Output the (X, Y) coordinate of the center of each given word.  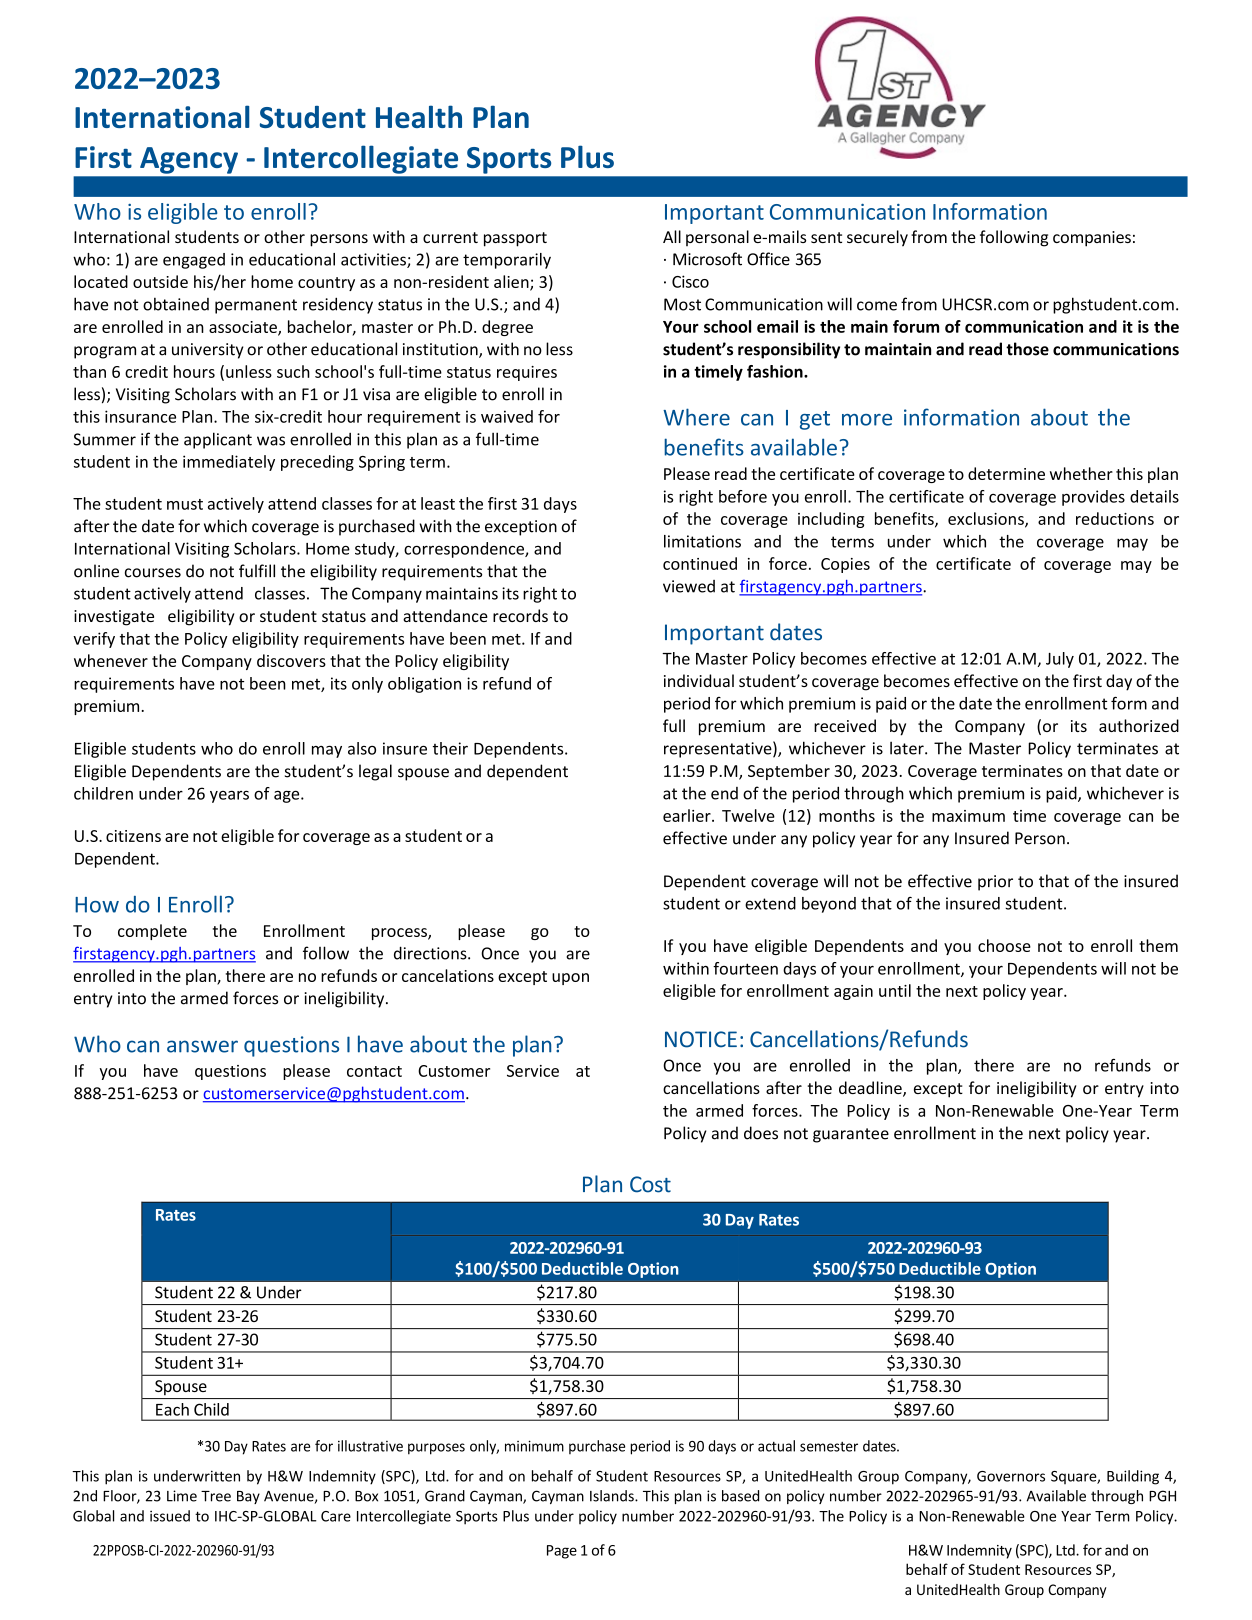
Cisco (690, 281)
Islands (613, 1496)
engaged (194, 261)
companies (1092, 239)
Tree (216, 1496)
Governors (1011, 1476)
